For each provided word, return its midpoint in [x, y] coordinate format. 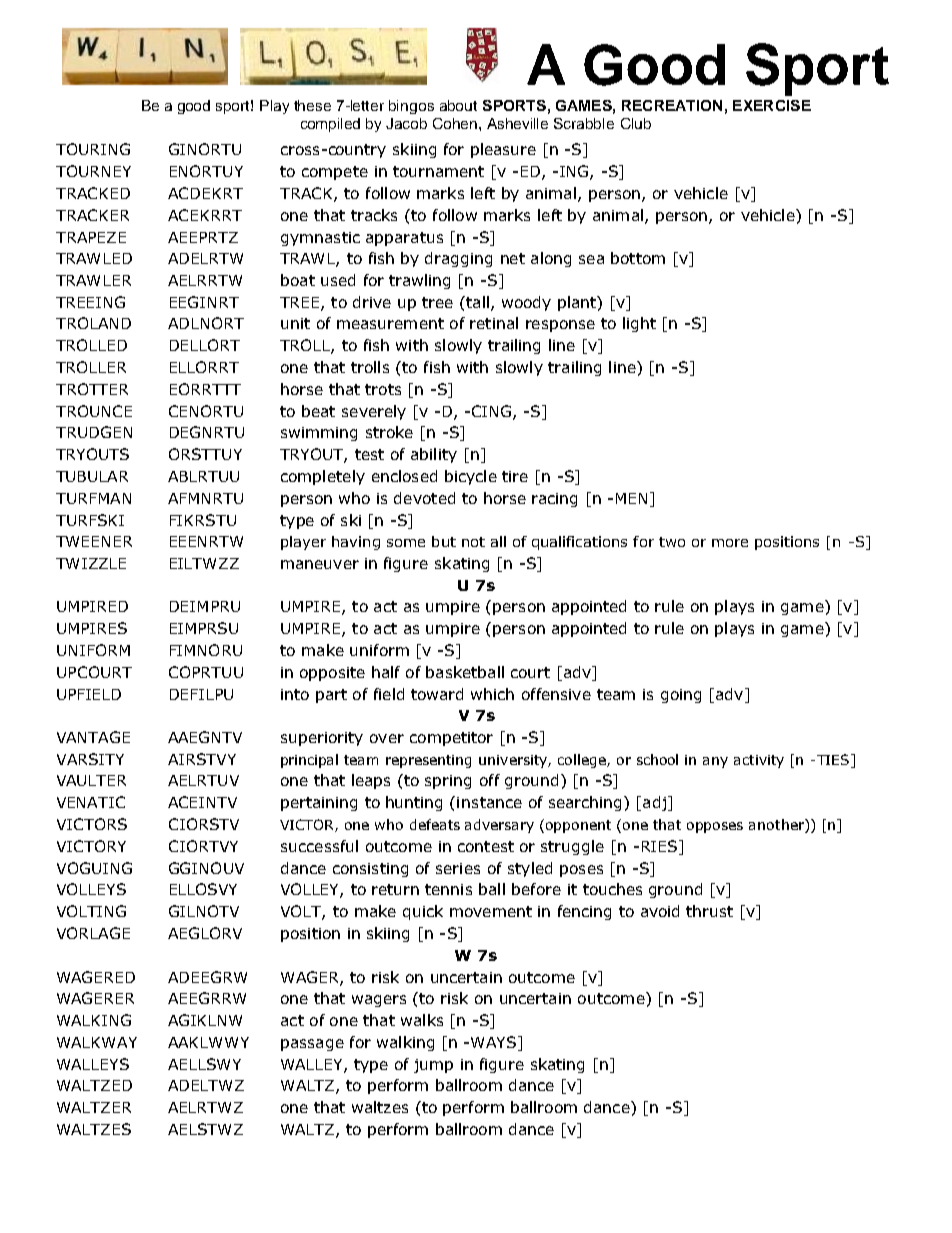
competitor [451, 739]
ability [434, 455]
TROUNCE [94, 411]
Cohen [456, 123]
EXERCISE [772, 105]
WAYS [493, 1042]
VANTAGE [93, 737]
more [730, 543]
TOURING [93, 149]
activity [759, 761]
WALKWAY [97, 1042]
